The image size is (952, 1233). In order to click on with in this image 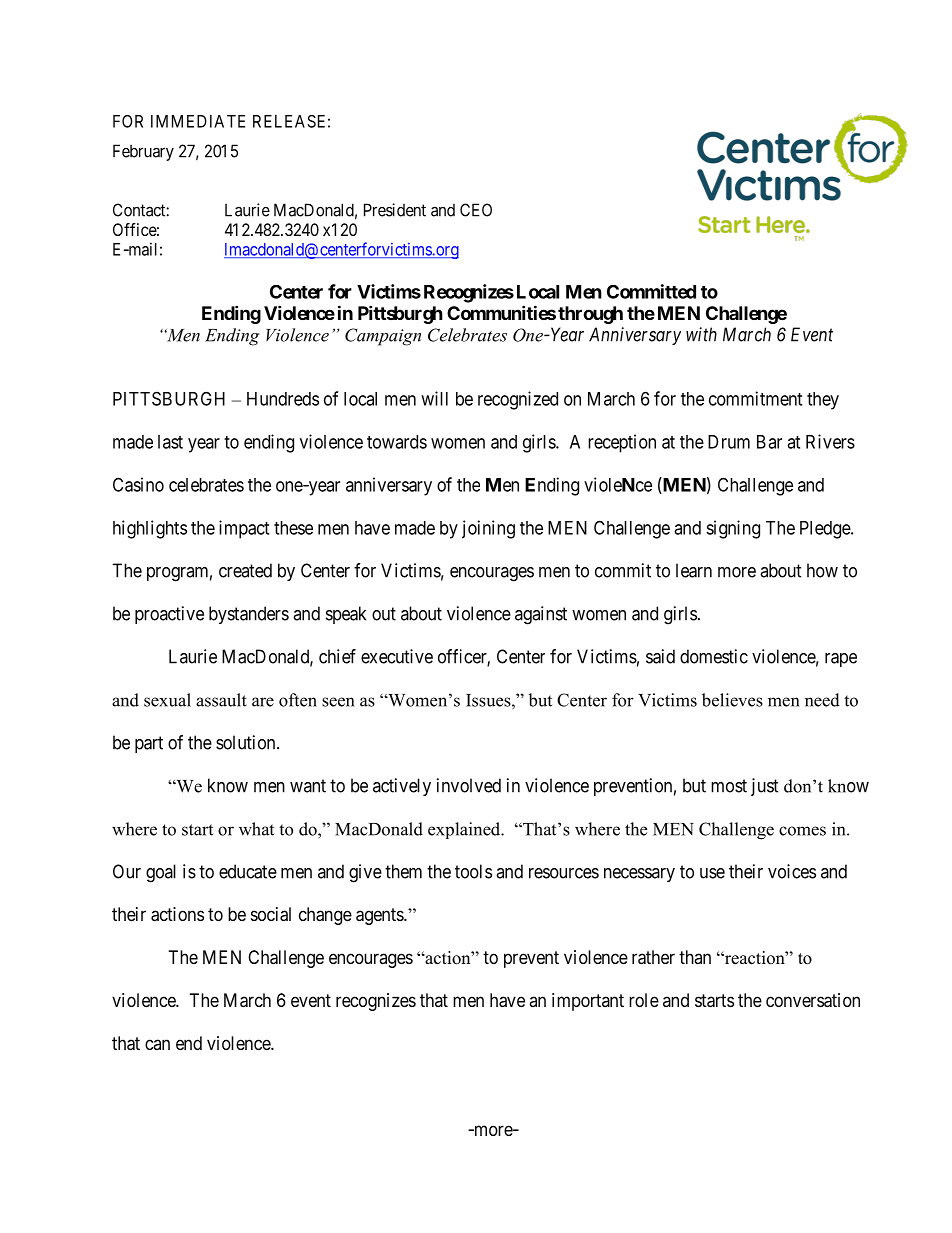, I will do `click(701, 334)`.
